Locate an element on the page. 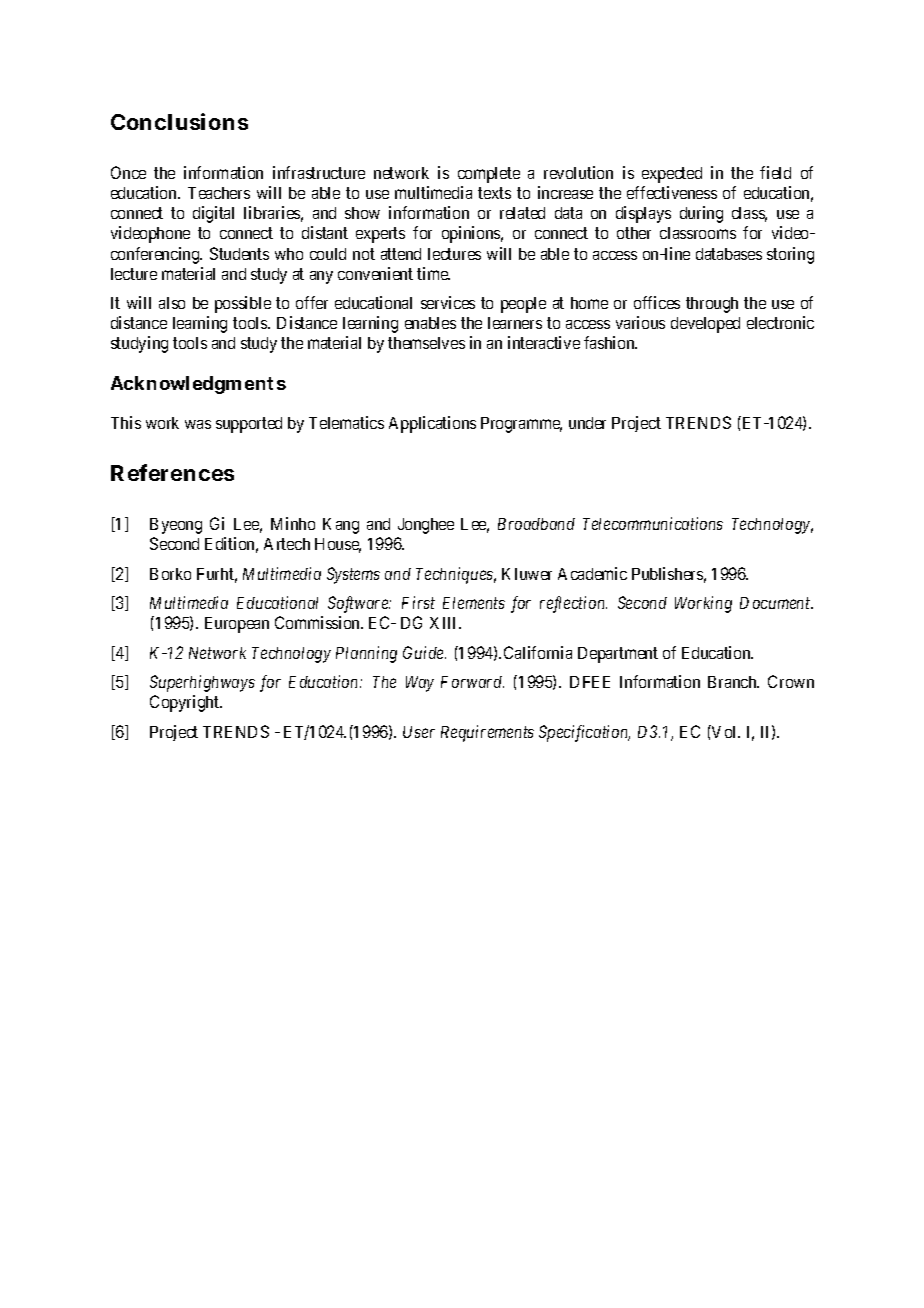 The width and height of the document is (924, 1308). Copyright is located at coordinates (186, 703).
